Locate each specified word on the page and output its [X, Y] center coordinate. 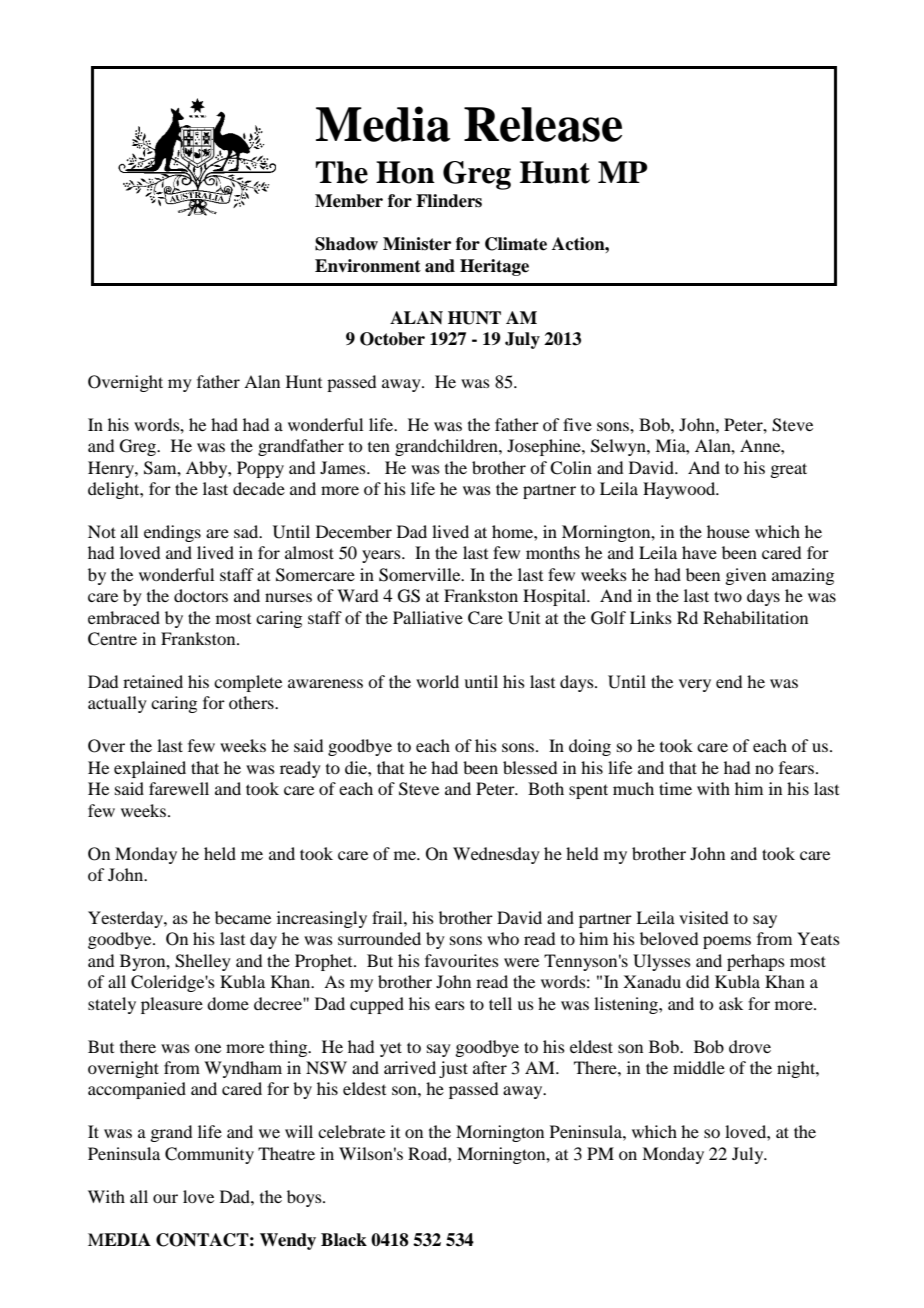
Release [543, 124]
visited [703, 917]
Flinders [449, 201]
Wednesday [496, 855]
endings [172, 533]
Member [349, 201]
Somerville [421, 575]
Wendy [288, 1241]
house [728, 531]
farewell [179, 788]
